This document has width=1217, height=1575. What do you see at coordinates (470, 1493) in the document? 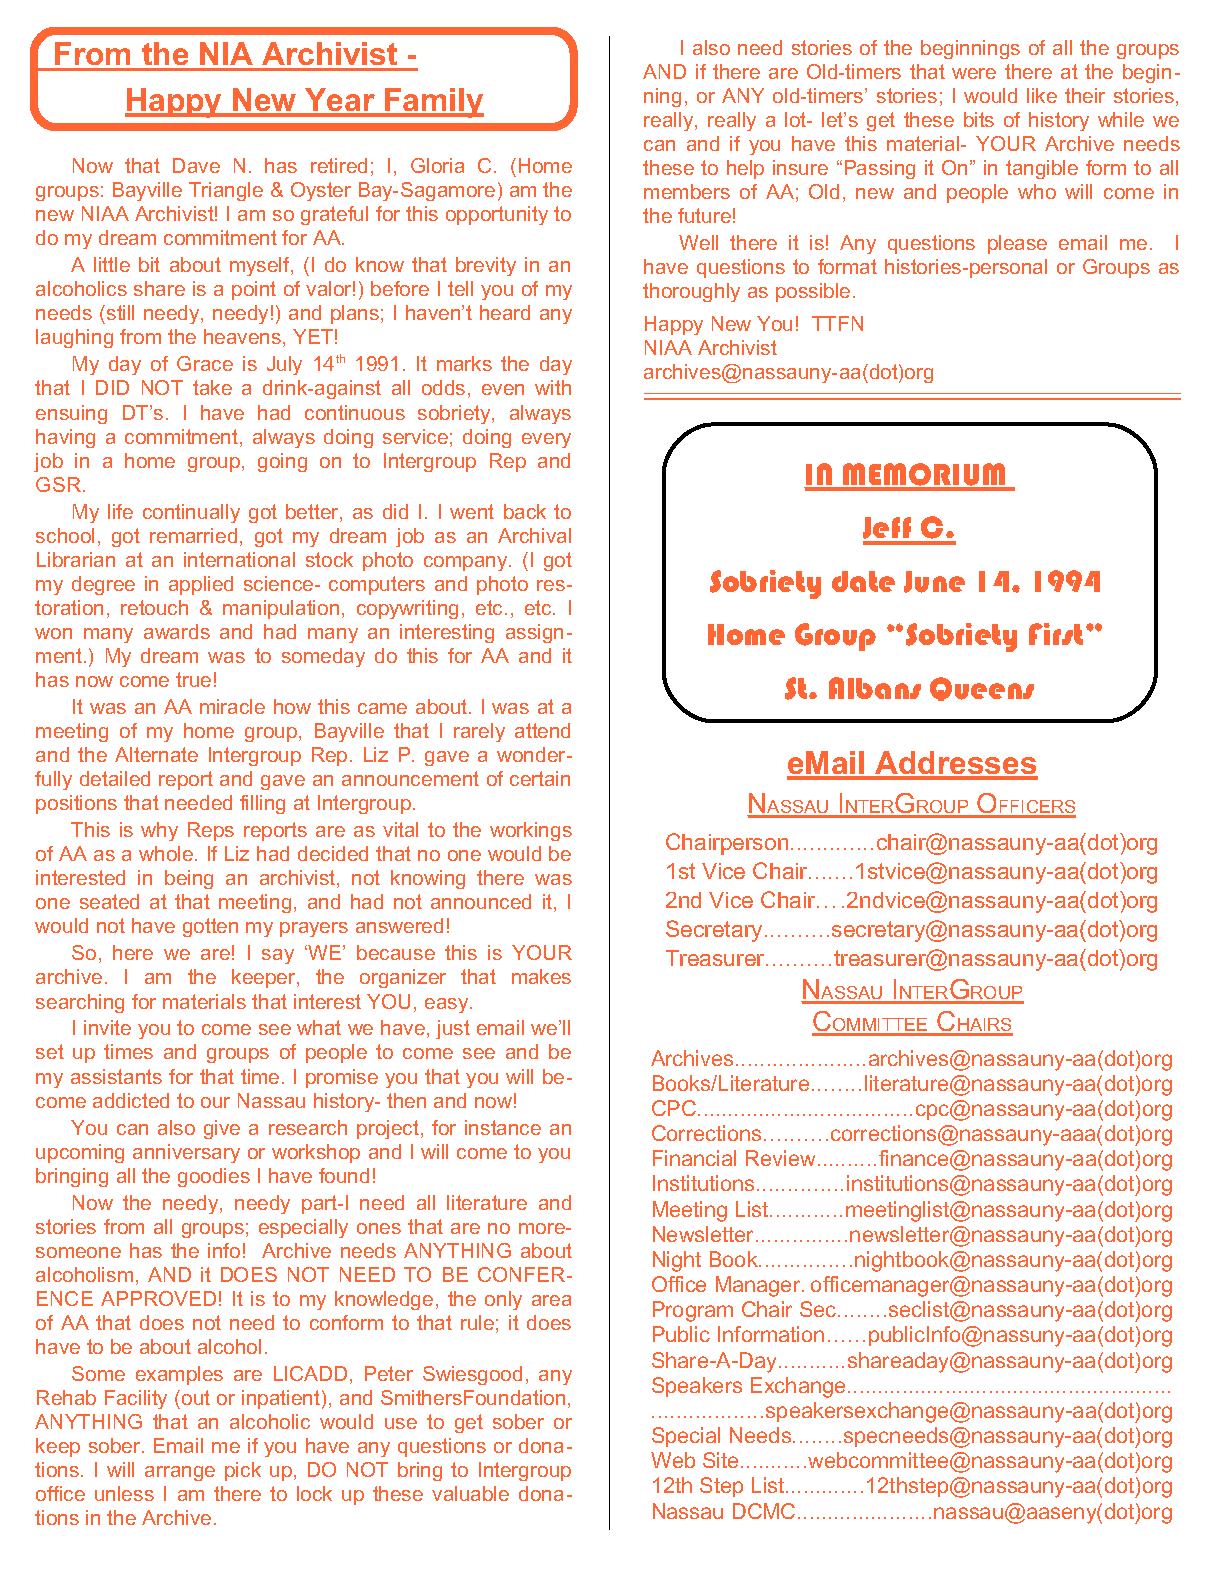
I see `valuable` at bounding box center [470, 1493].
